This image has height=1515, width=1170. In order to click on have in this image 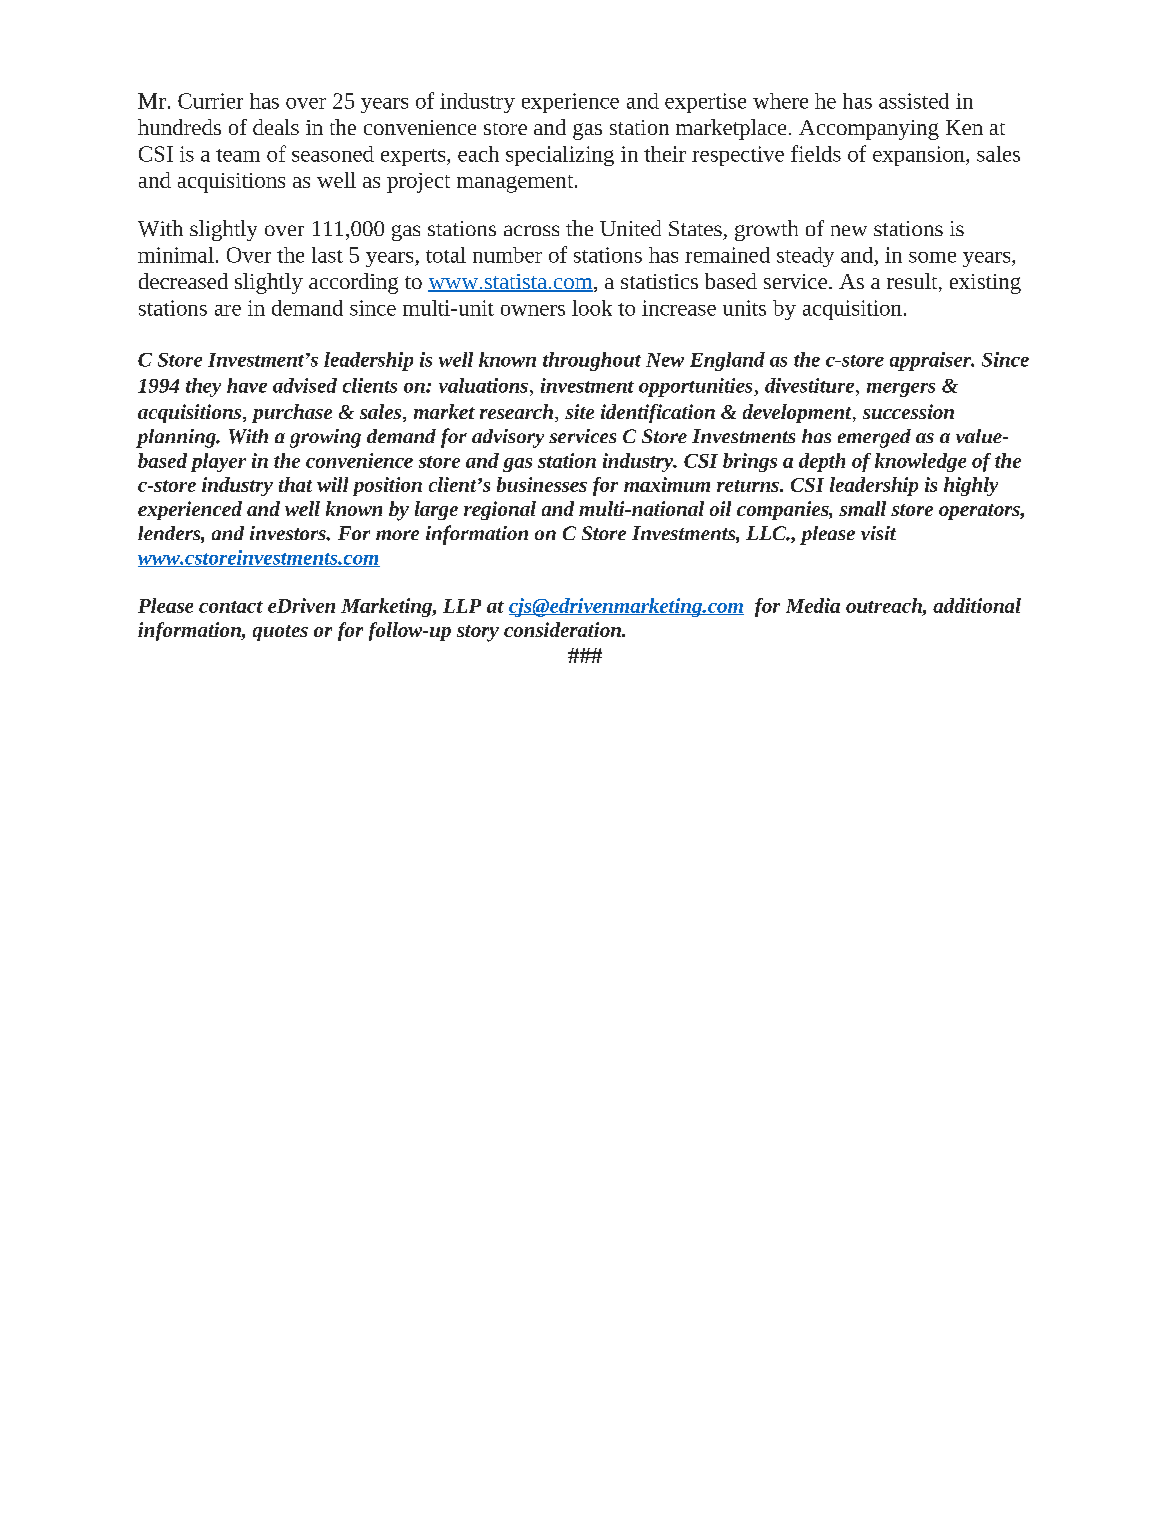, I will do `click(247, 385)`.
